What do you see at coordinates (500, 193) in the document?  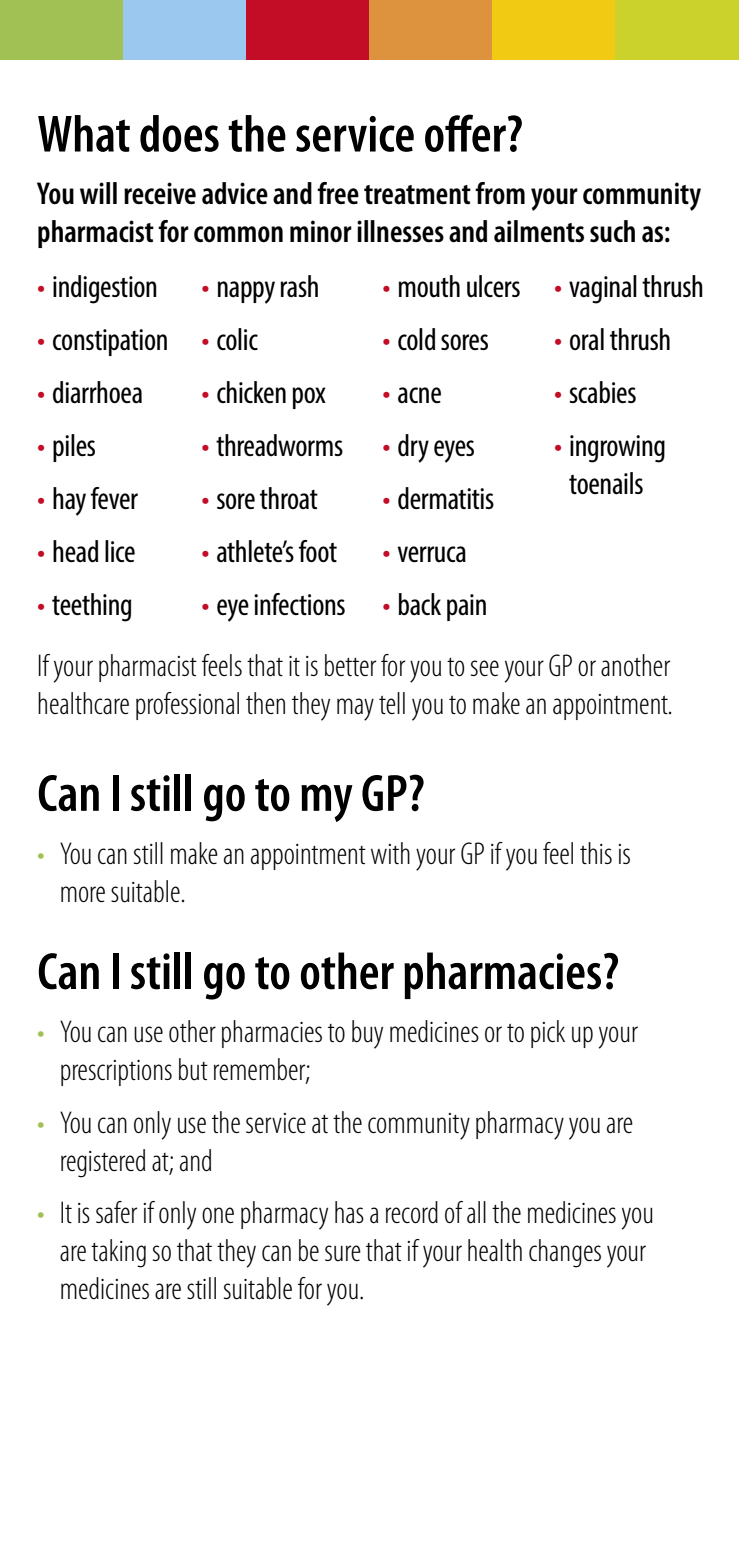 I see `from` at bounding box center [500, 193].
